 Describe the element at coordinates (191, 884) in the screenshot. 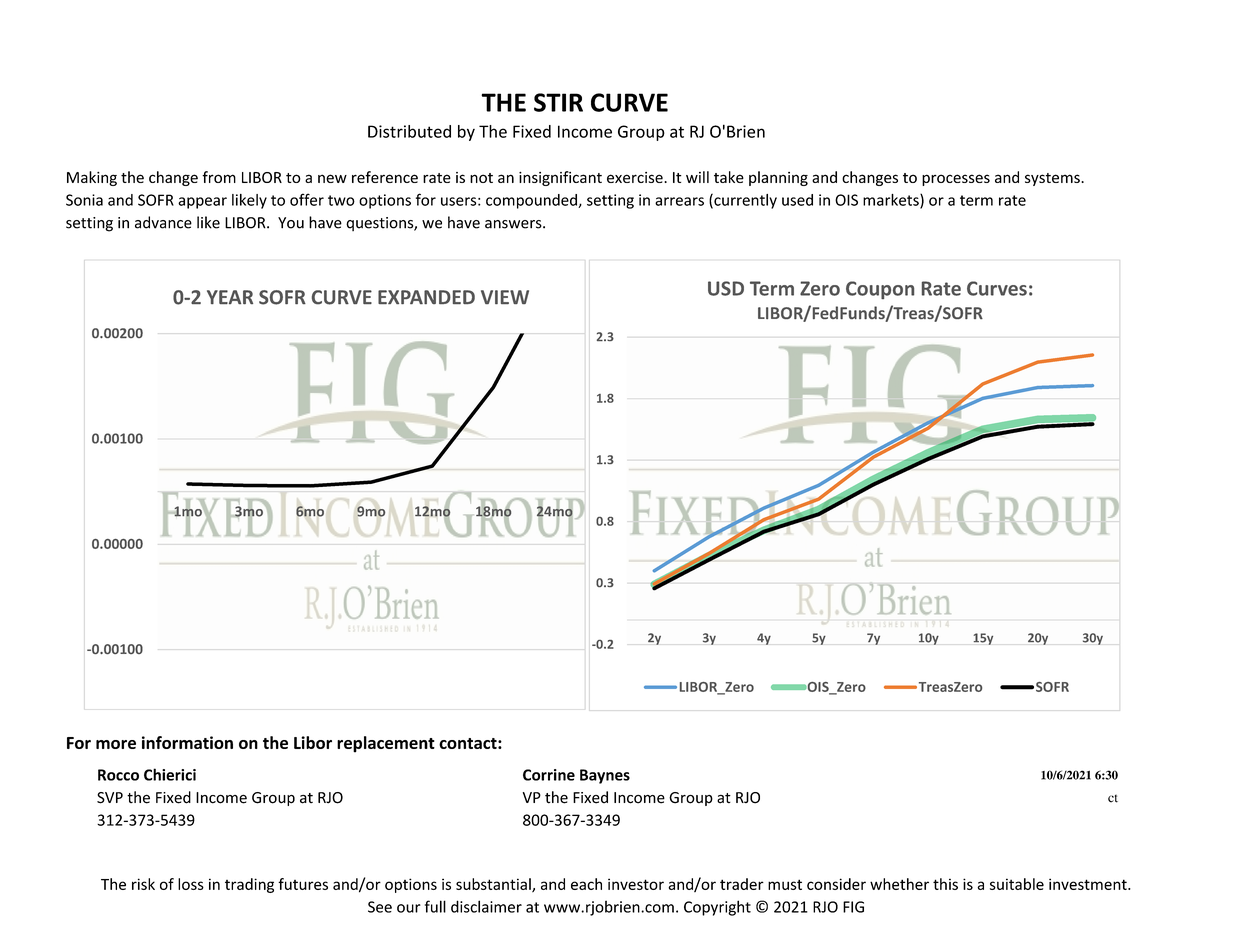

I see `loss` at that location.
